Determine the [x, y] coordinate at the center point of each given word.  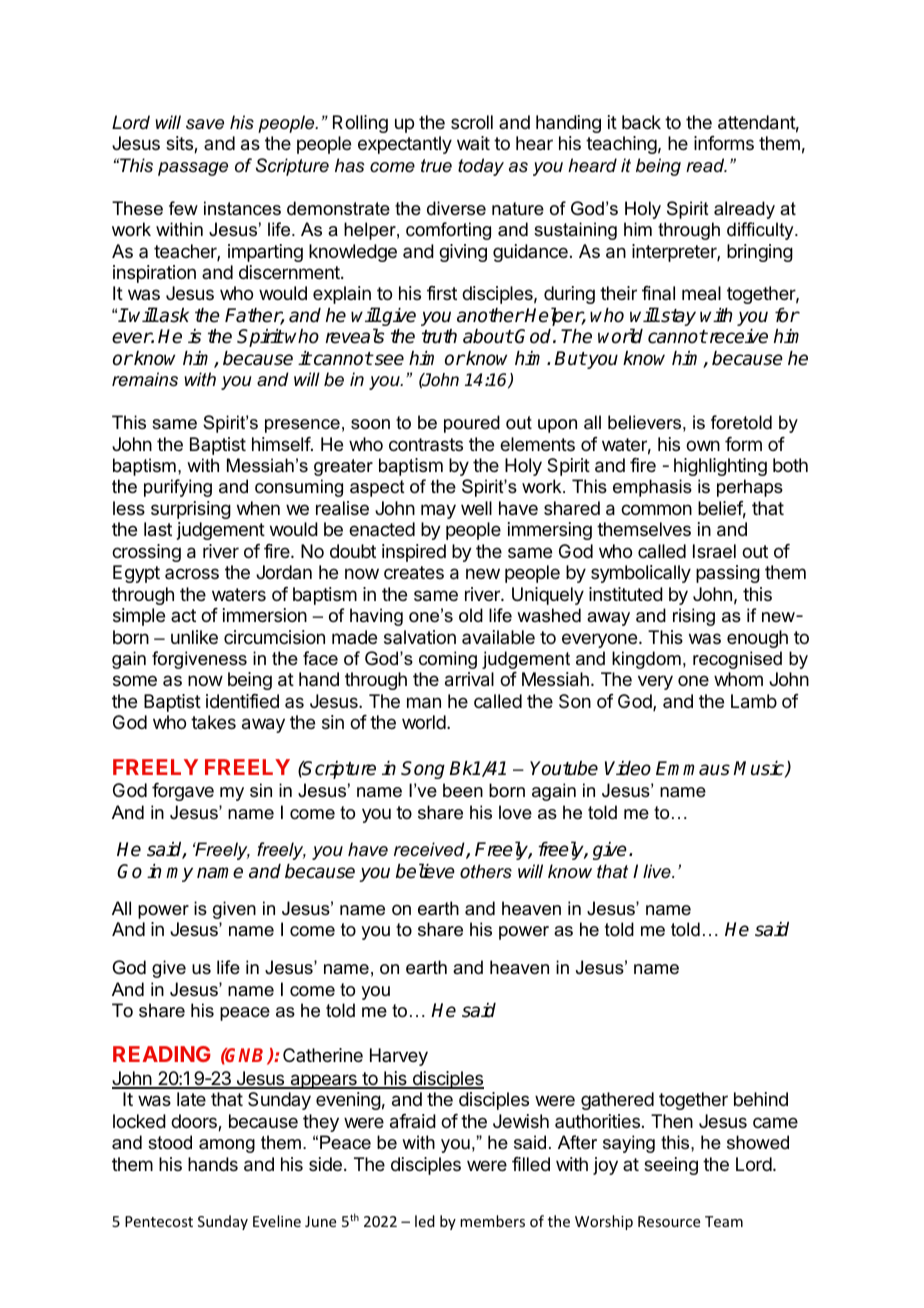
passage [193, 169]
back [641, 122]
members [492, 1221]
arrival [469, 679]
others [486, 871]
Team [724, 1221]
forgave [183, 792]
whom [738, 679]
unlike [194, 637]
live [658, 871]
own [703, 445]
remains [145, 379]
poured [472, 424]
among [227, 1146]
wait [473, 143]
